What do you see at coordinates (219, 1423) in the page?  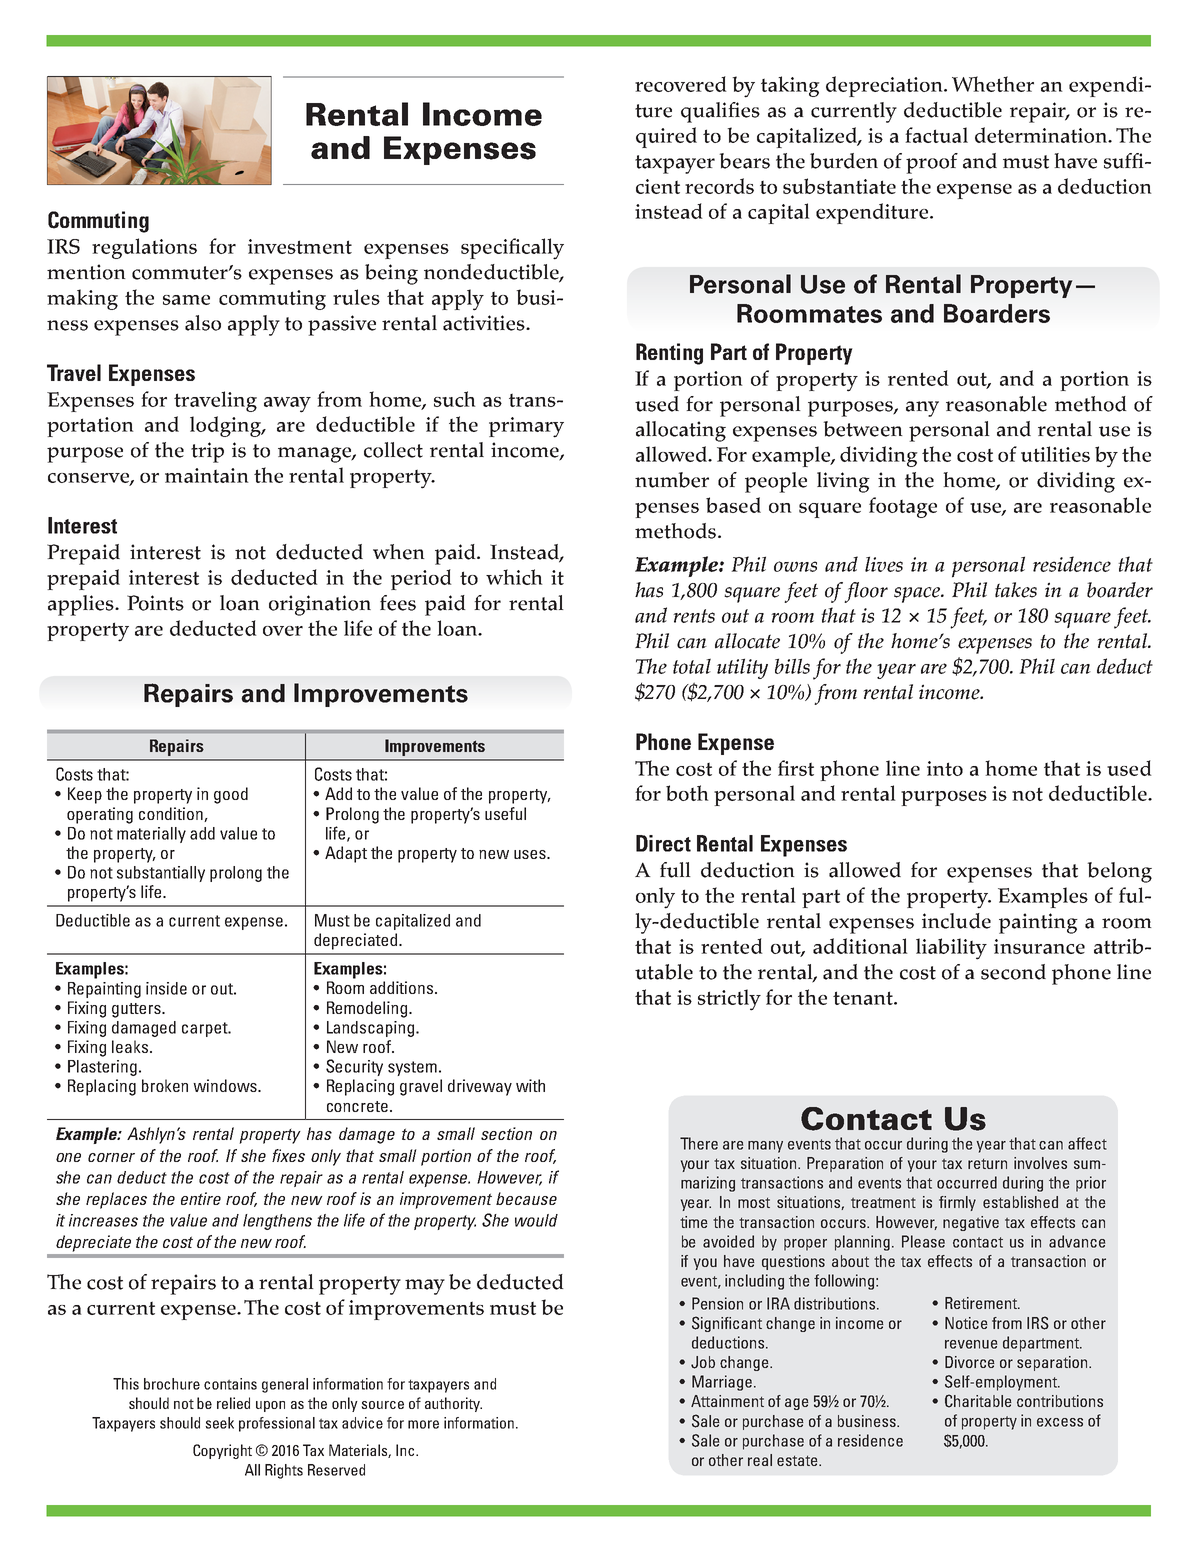 I see `seek` at bounding box center [219, 1423].
